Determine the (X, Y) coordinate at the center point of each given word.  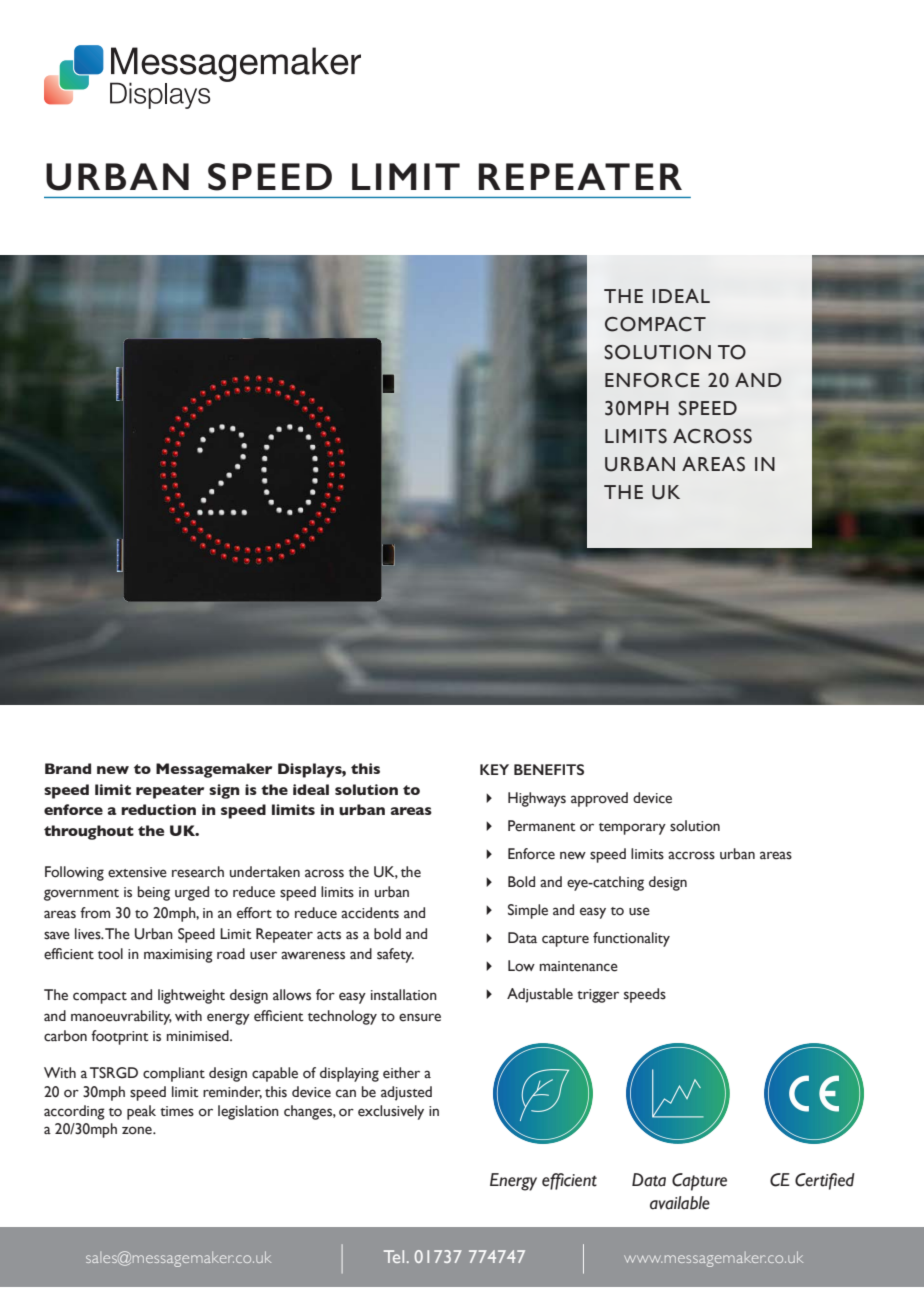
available (680, 1203)
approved (599, 799)
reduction (158, 810)
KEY (494, 769)
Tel (394, 1256)
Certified (825, 1181)
